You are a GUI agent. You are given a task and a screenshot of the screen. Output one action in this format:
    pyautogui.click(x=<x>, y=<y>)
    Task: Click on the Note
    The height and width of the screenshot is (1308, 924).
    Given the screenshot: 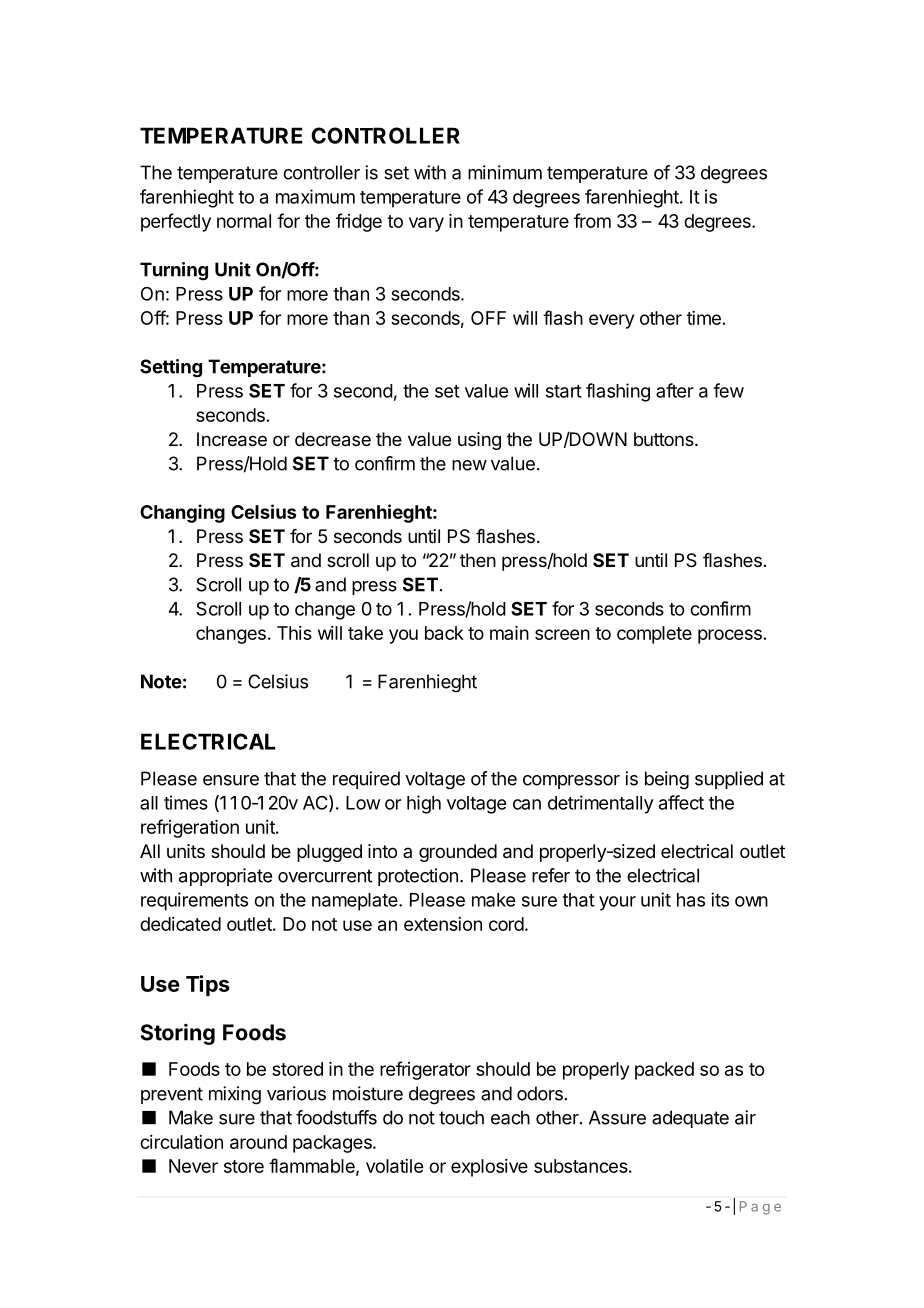 What is the action you would take?
    pyautogui.click(x=161, y=681)
